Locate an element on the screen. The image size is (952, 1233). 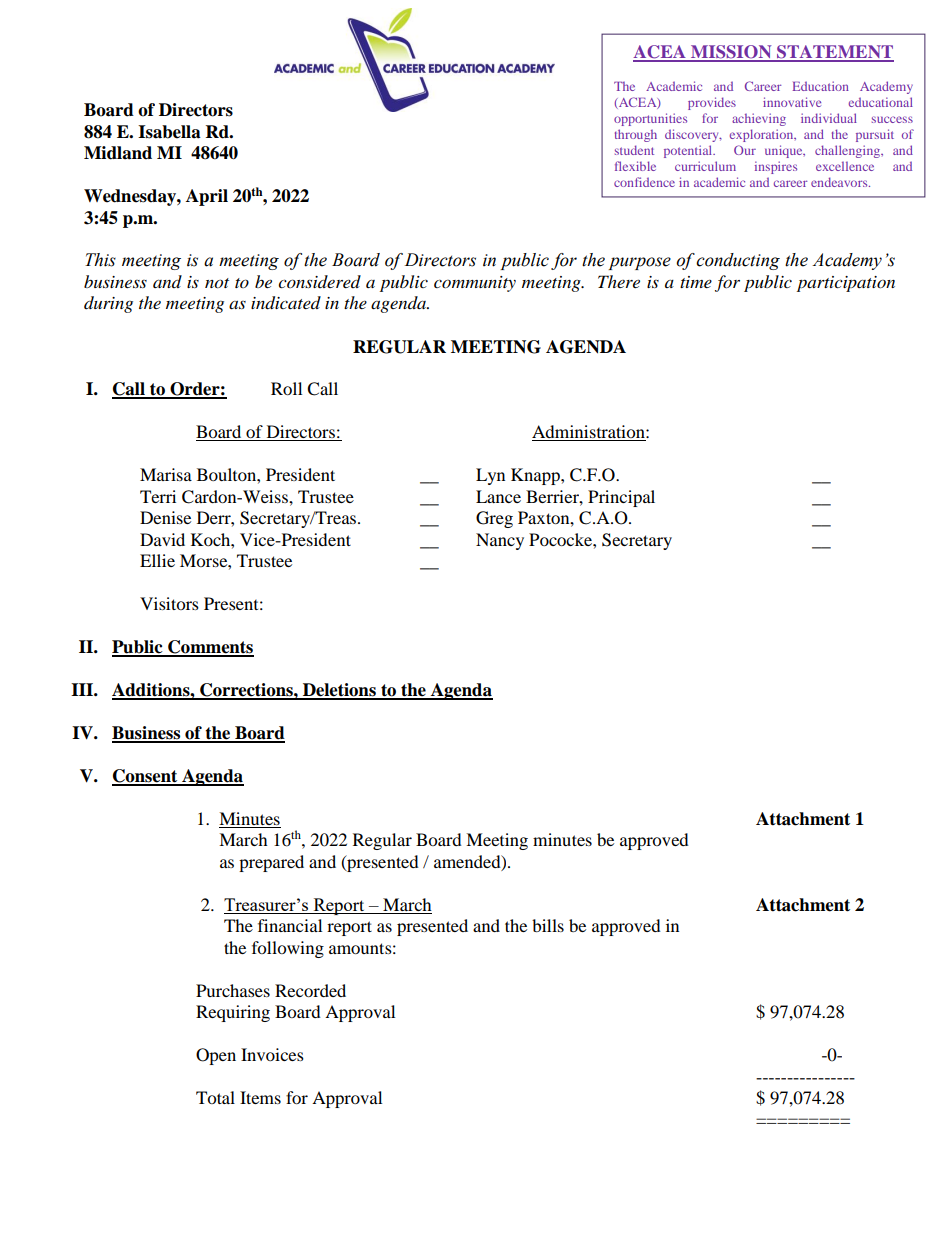
Principal is located at coordinates (621, 498).
